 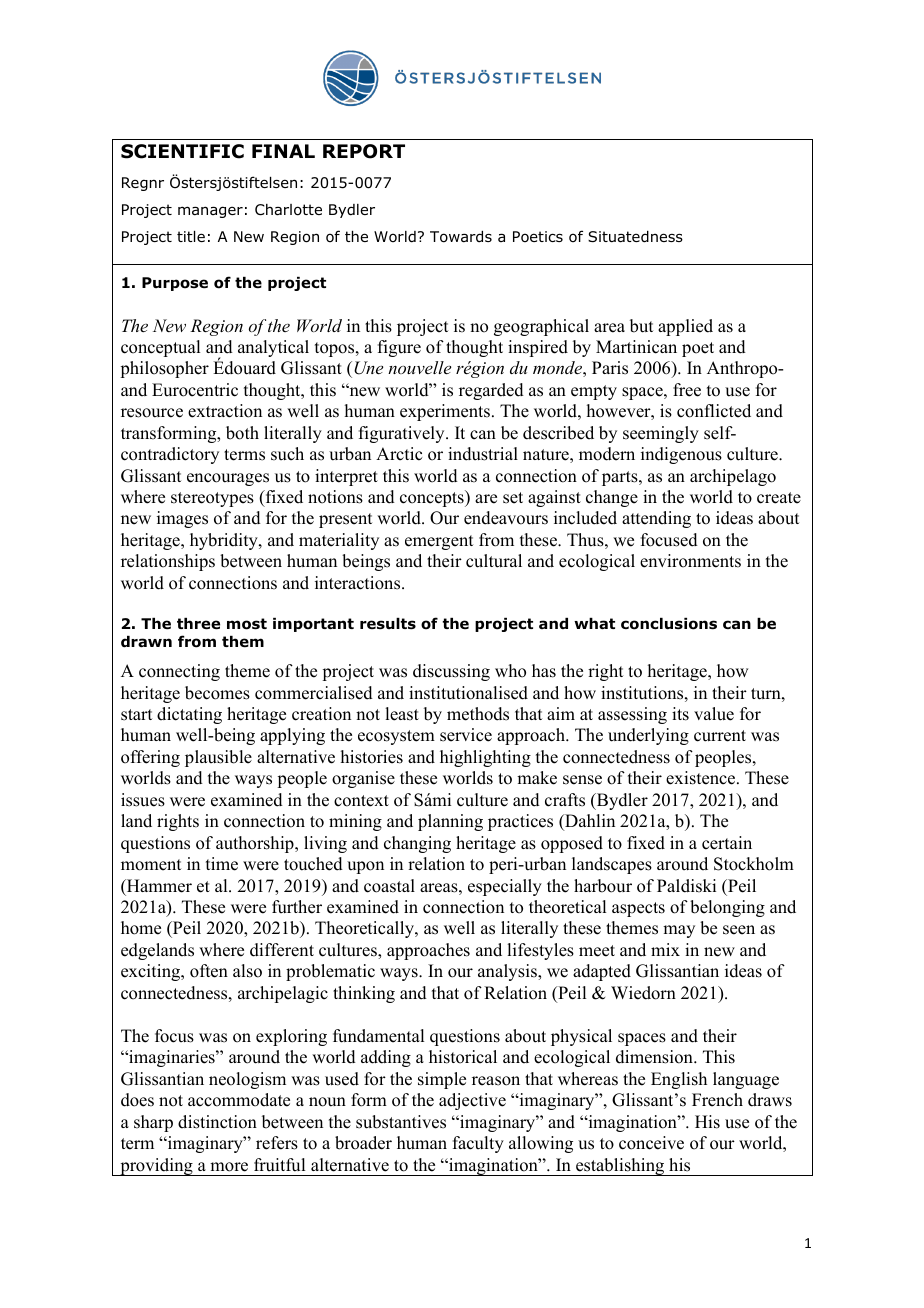 What do you see at coordinates (439, 542) in the screenshot?
I see `emergent` at bounding box center [439, 542].
